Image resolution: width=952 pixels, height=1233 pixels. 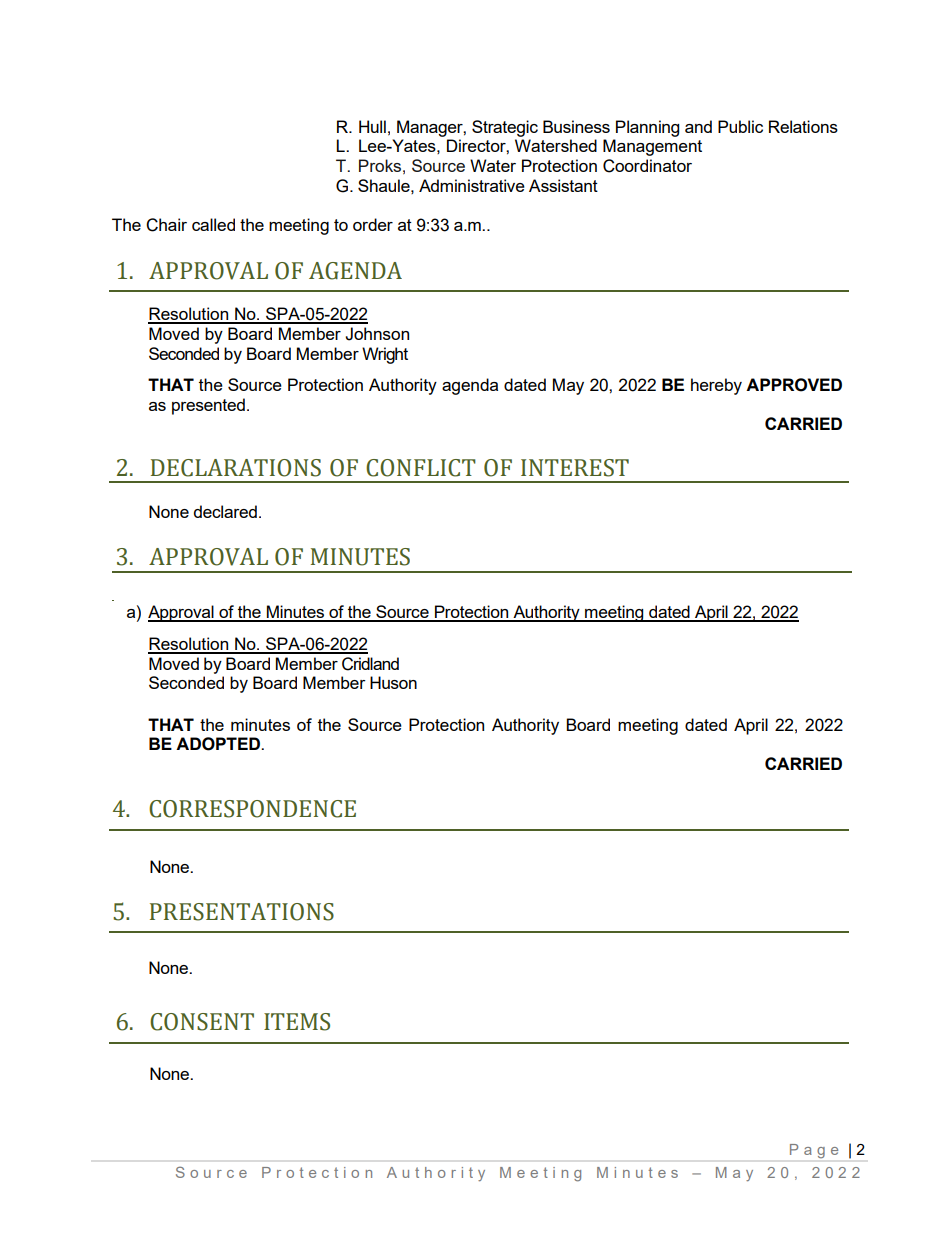 What do you see at coordinates (225, 511) in the screenshot?
I see `declared` at bounding box center [225, 511].
